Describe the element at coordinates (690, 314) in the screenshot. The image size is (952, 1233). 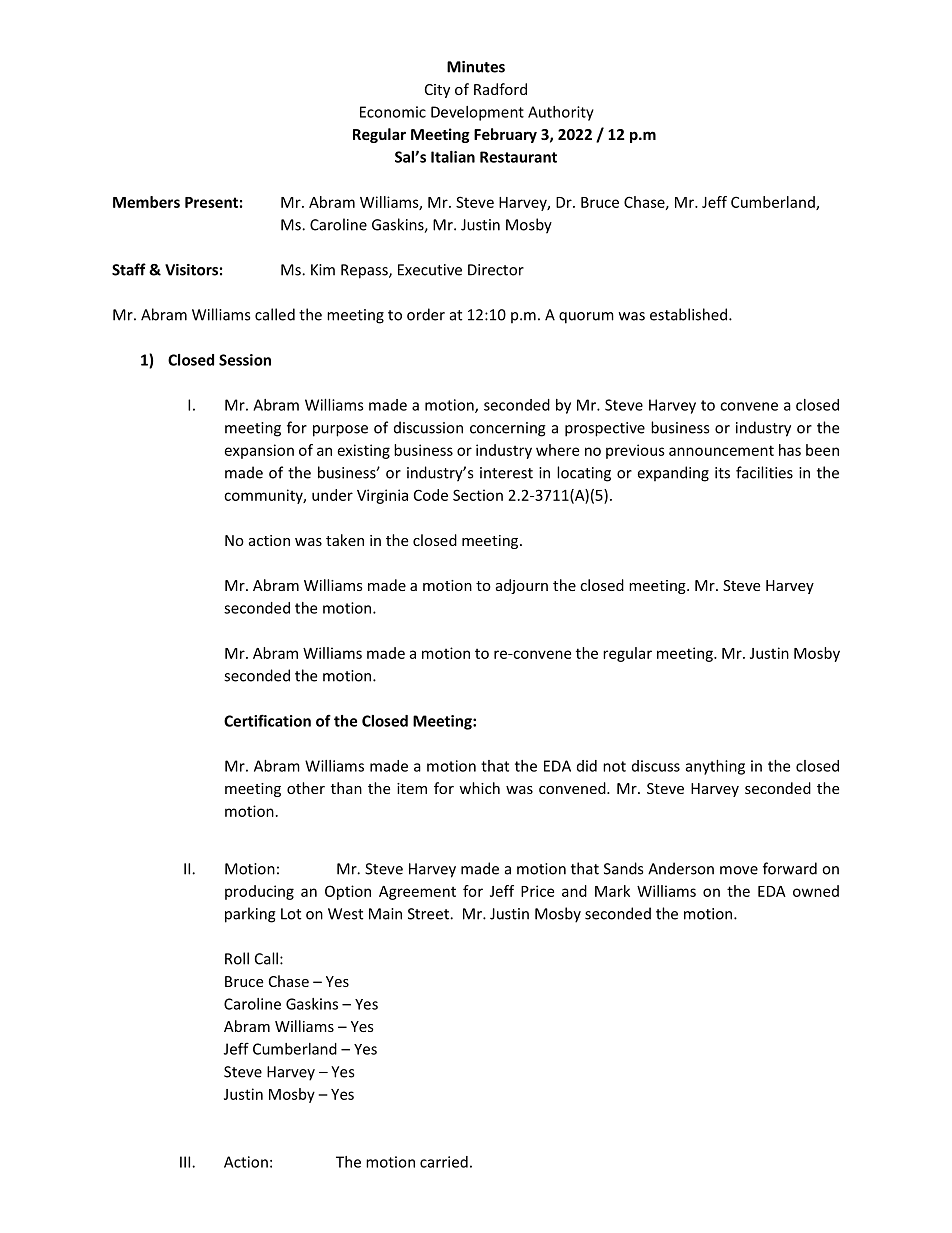
I see `established` at that location.
